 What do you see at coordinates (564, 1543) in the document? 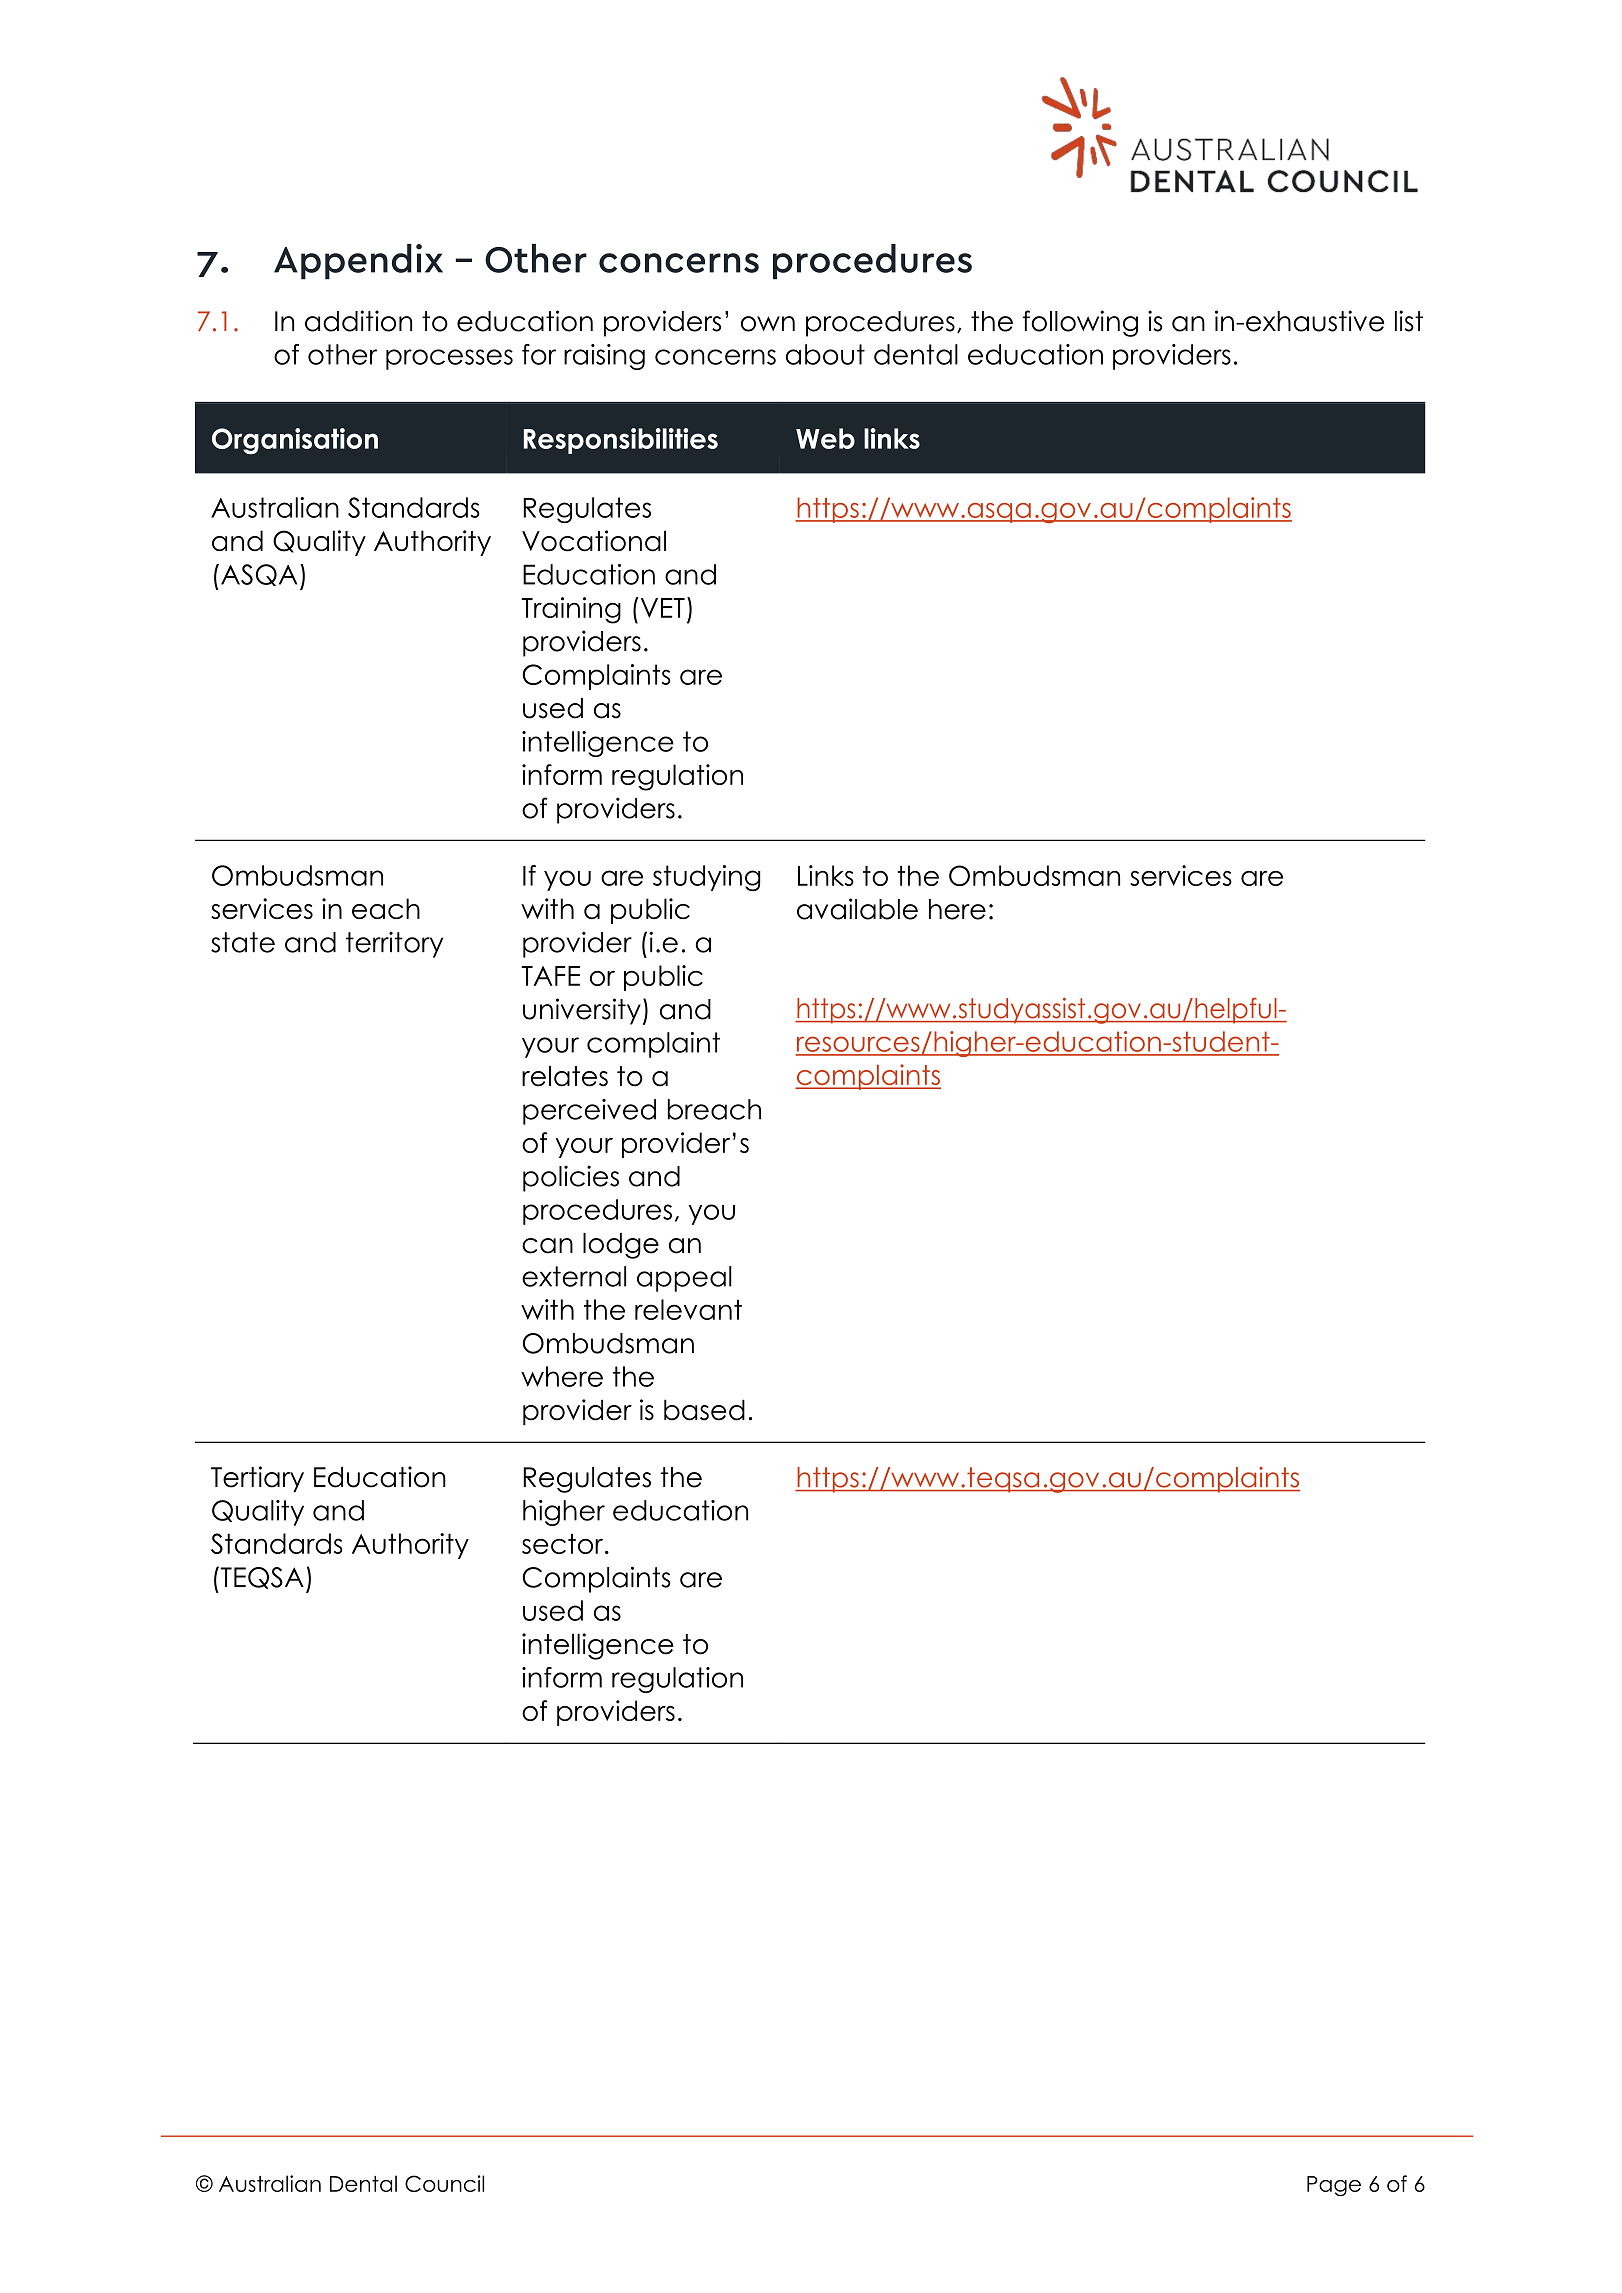
I see `sector` at bounding box center [564, 1543].
